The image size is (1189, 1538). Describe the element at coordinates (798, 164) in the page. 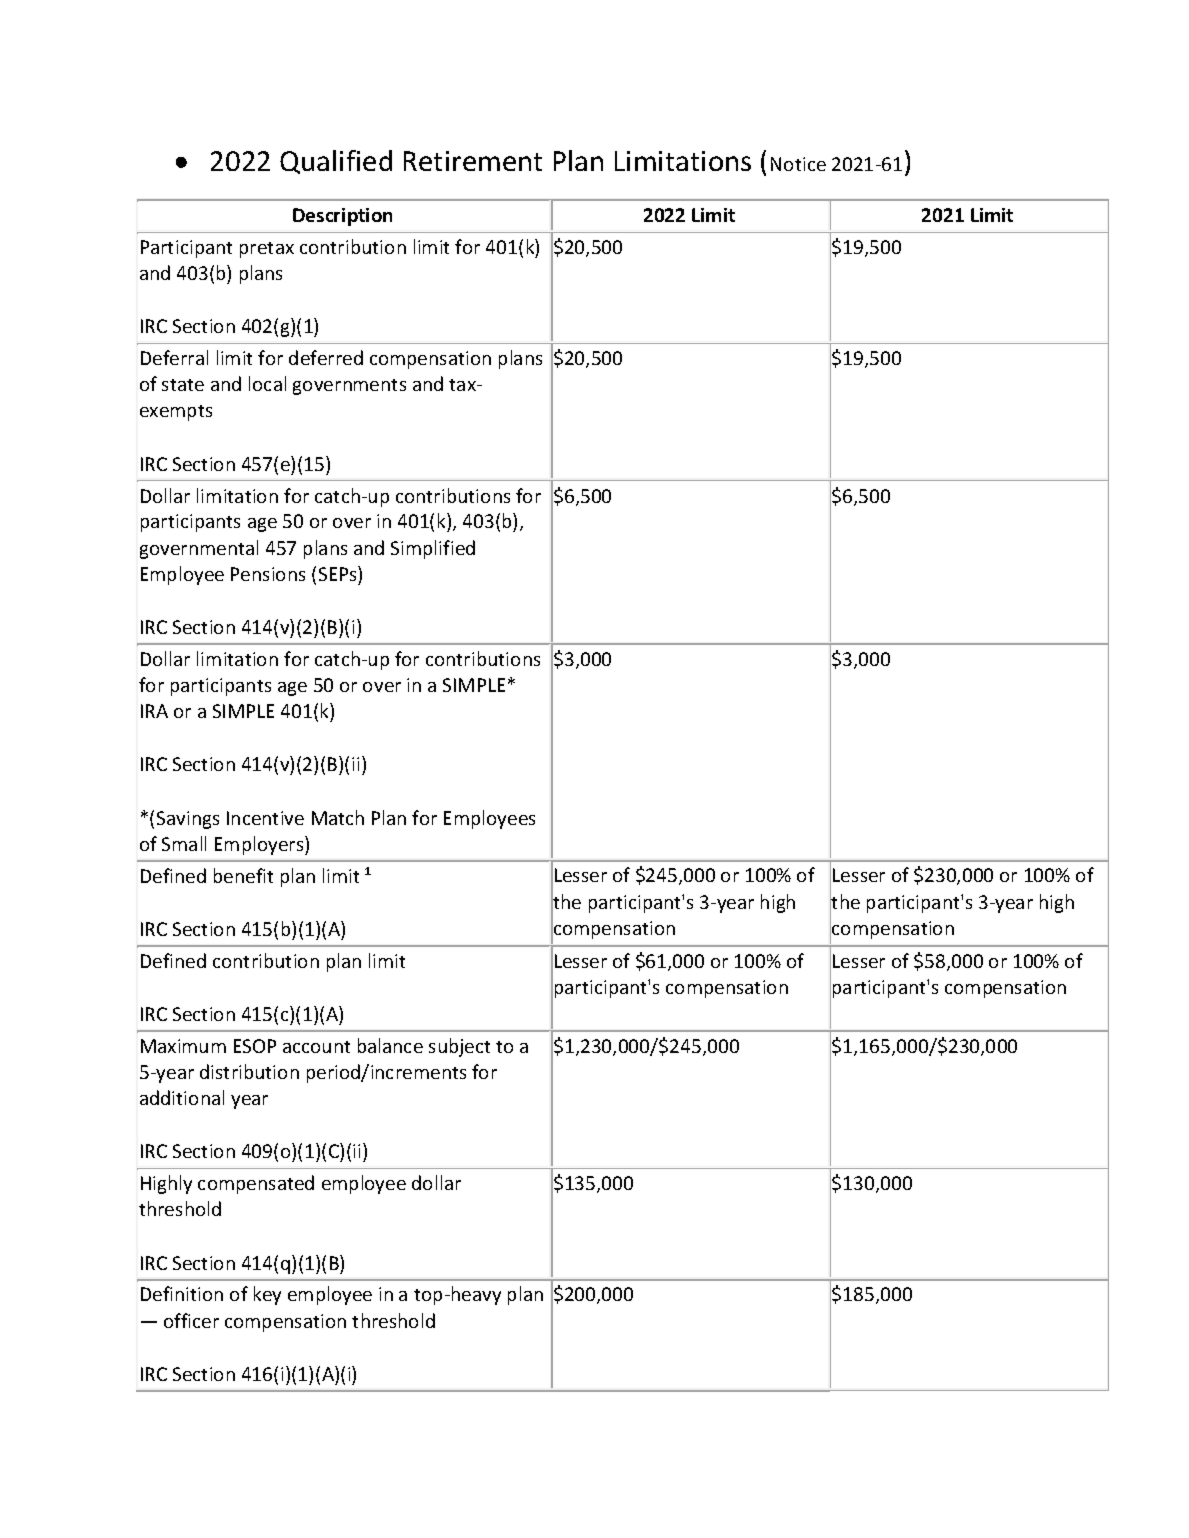

I see `Notice` at that location.
